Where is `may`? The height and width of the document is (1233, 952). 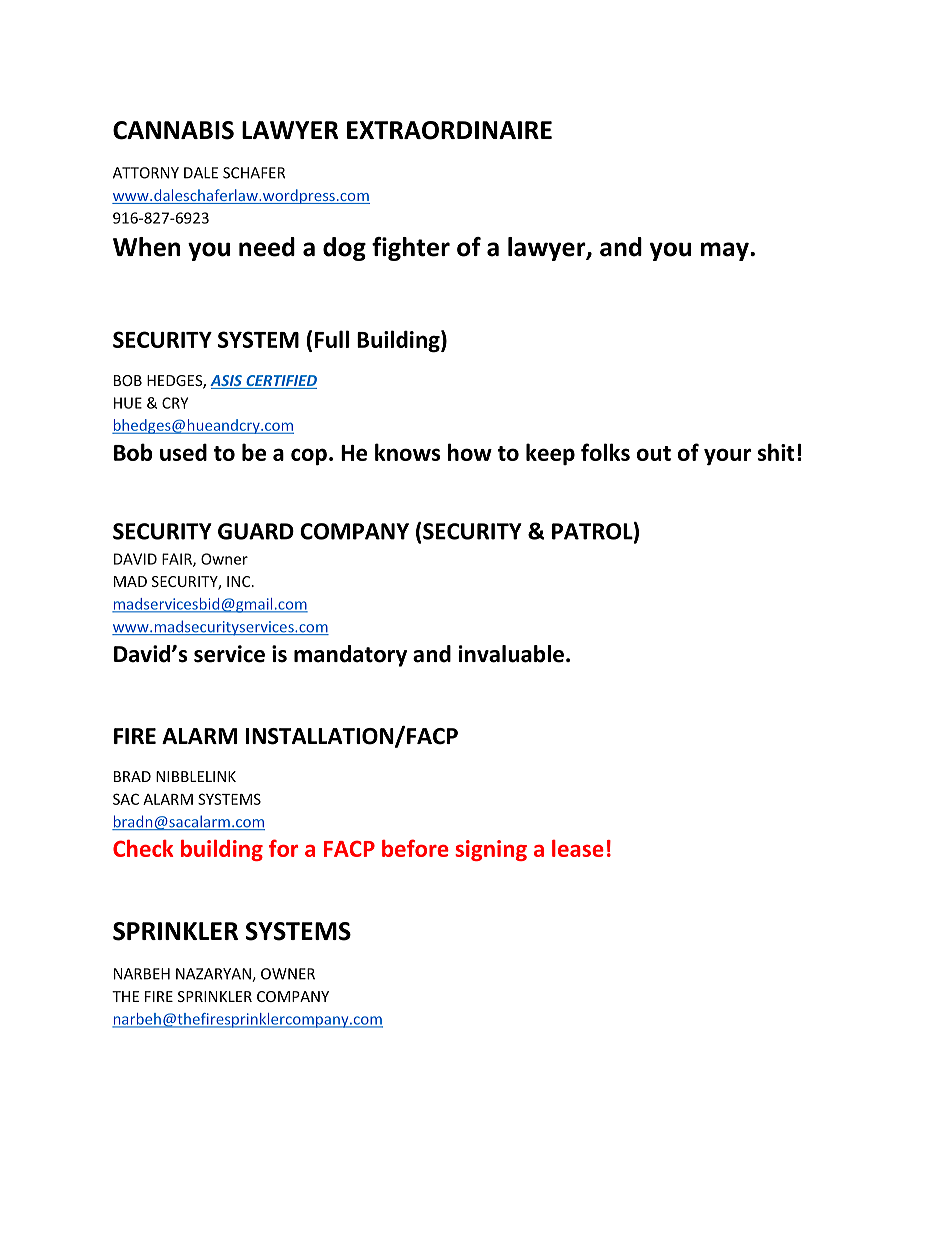 may is located at coordinates (726, 251).
